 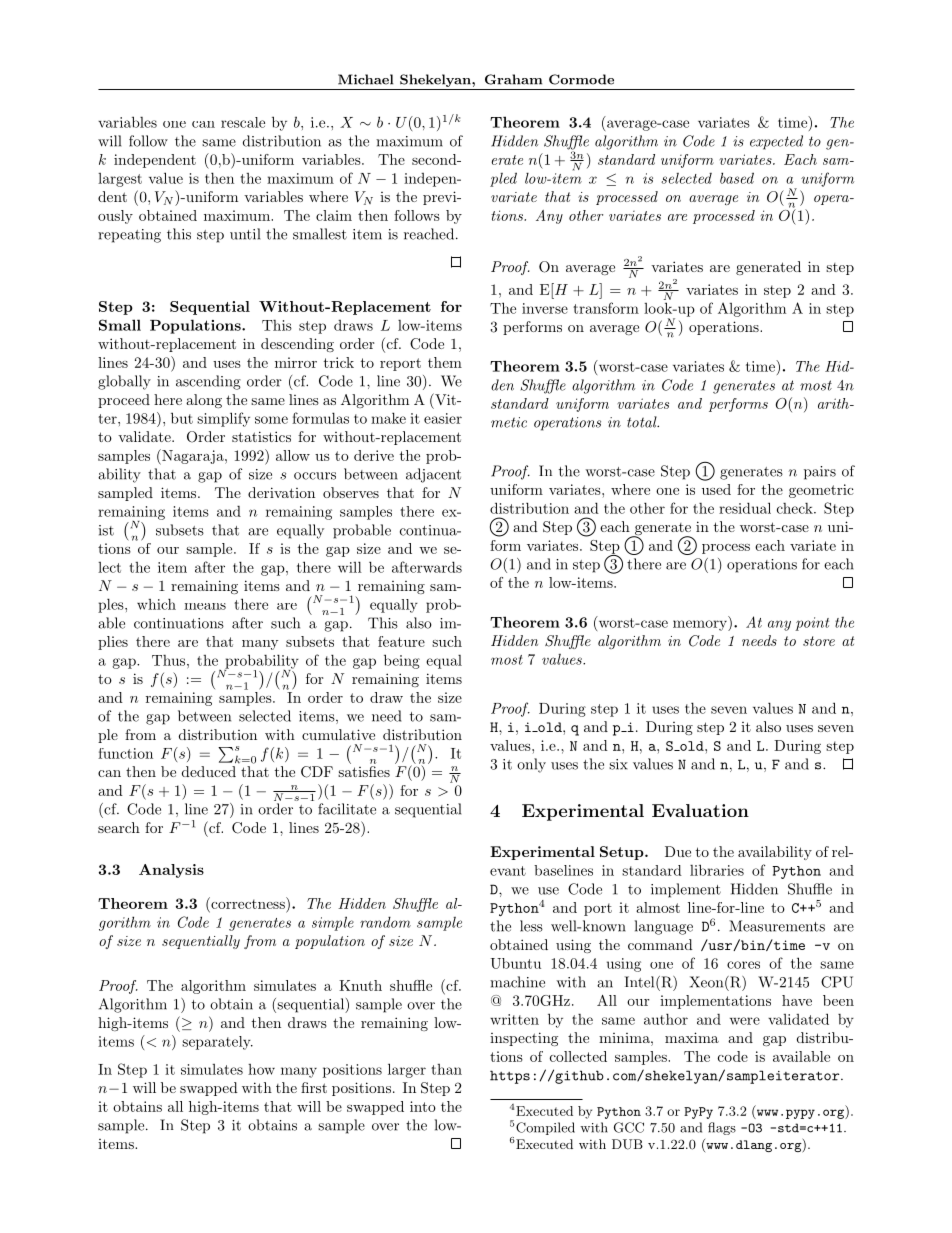 I want to click on means, so click(x=205, y=606).
